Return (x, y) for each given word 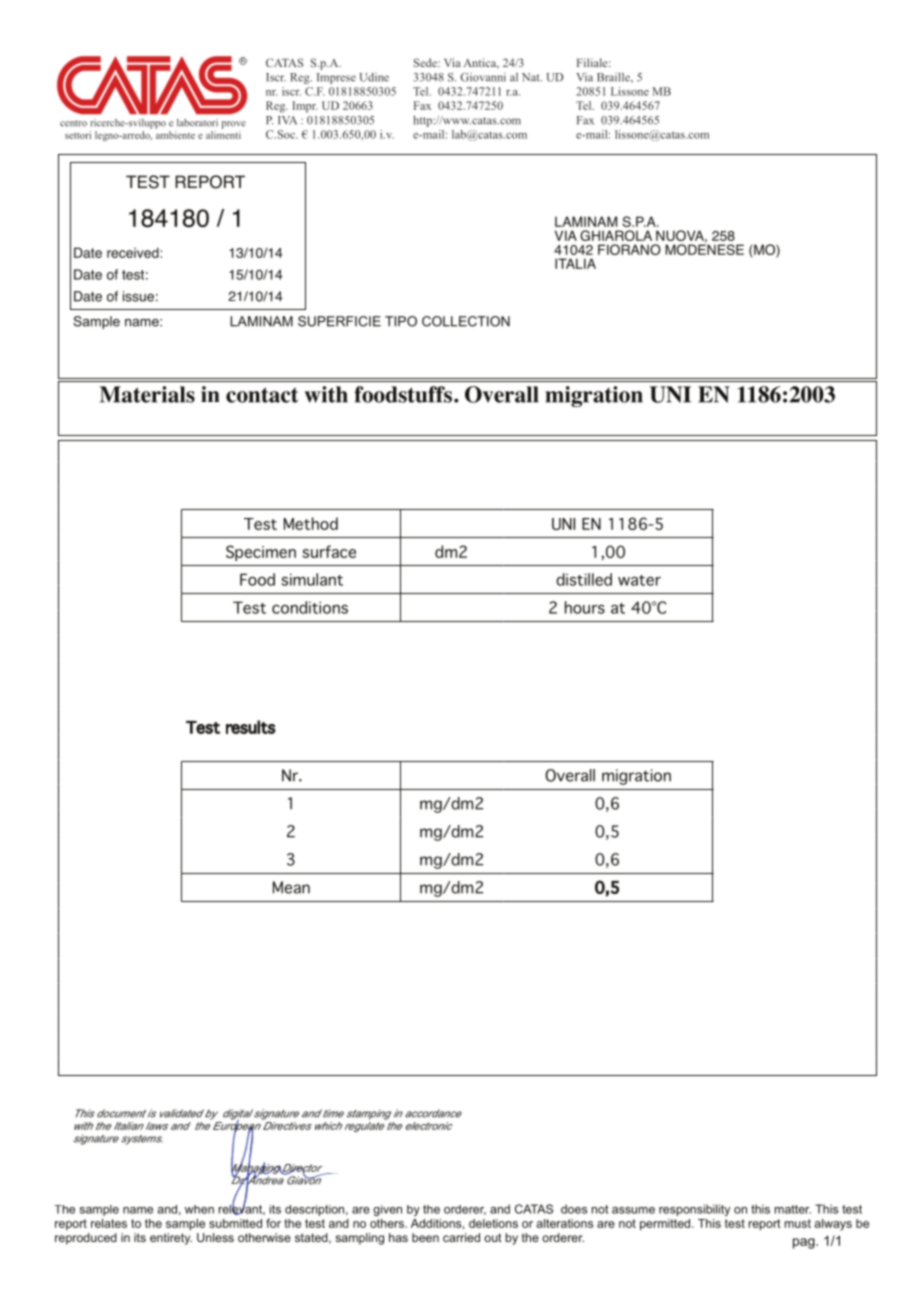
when (199, 1209)
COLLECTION (466, 321)
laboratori (197, 123)
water (639, 580)
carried (461, 1237)
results (251, 727)
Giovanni (483, 77)
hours (585, 607)
